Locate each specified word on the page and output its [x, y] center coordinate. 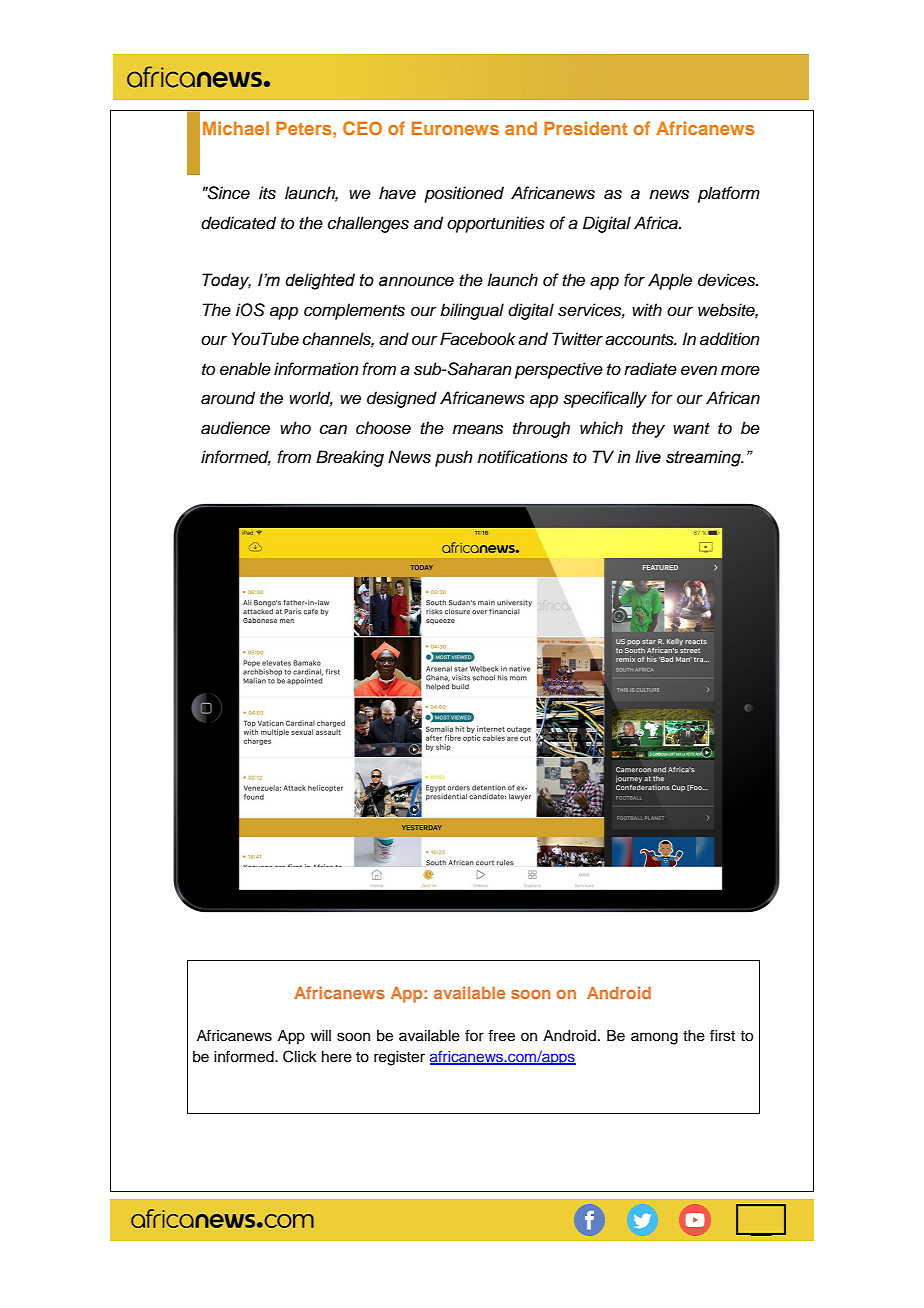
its [267, 193]
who [295, 427]
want [691, 429]
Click [300, 1056]
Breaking [350, 458]
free [501, 1035]
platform [729, 194]
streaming [704, 458]
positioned [464, 194]
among [654, 1038]
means [477, 429]
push [454, 458]
